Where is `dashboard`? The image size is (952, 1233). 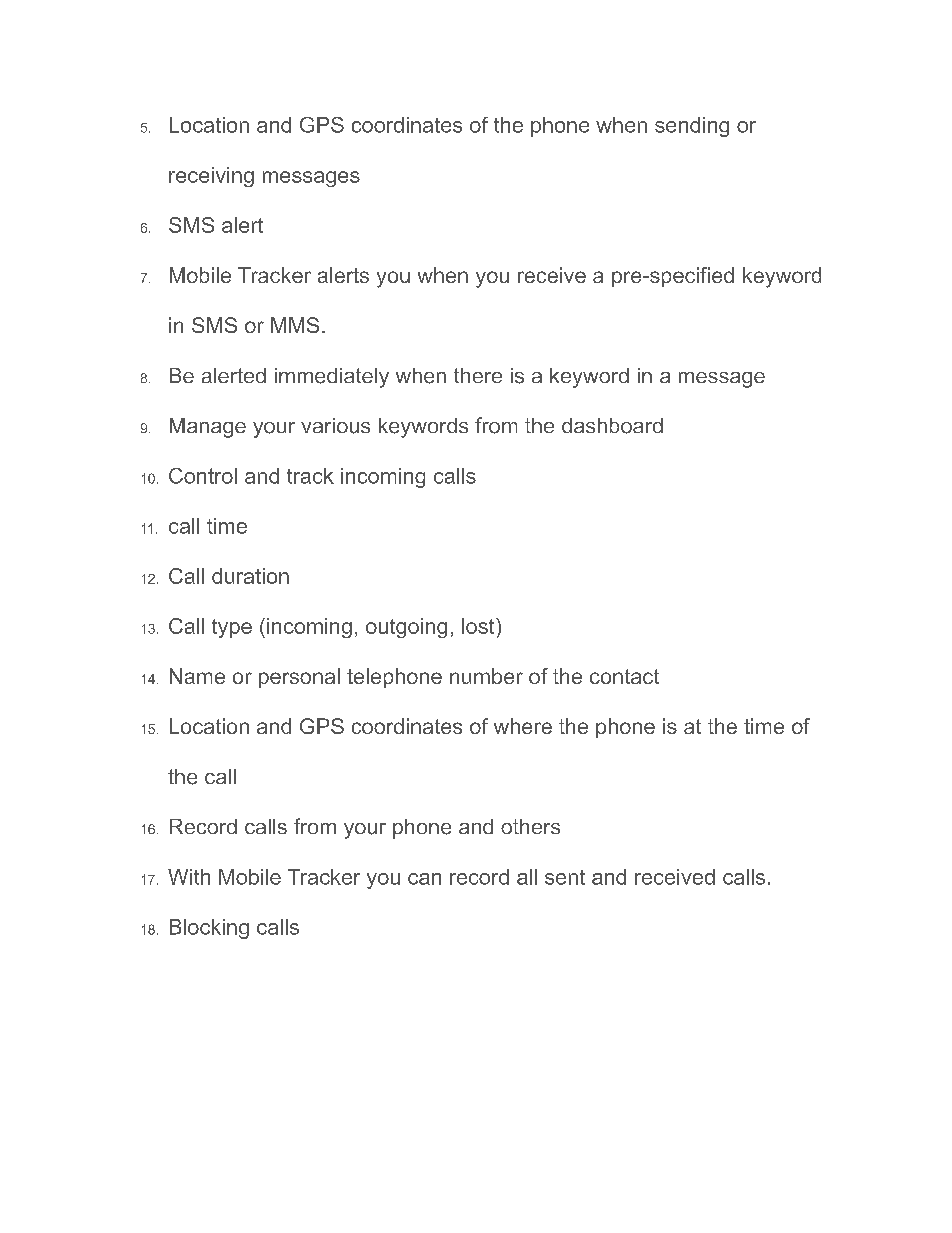 dashboard is located at coordinates (612, 426).
